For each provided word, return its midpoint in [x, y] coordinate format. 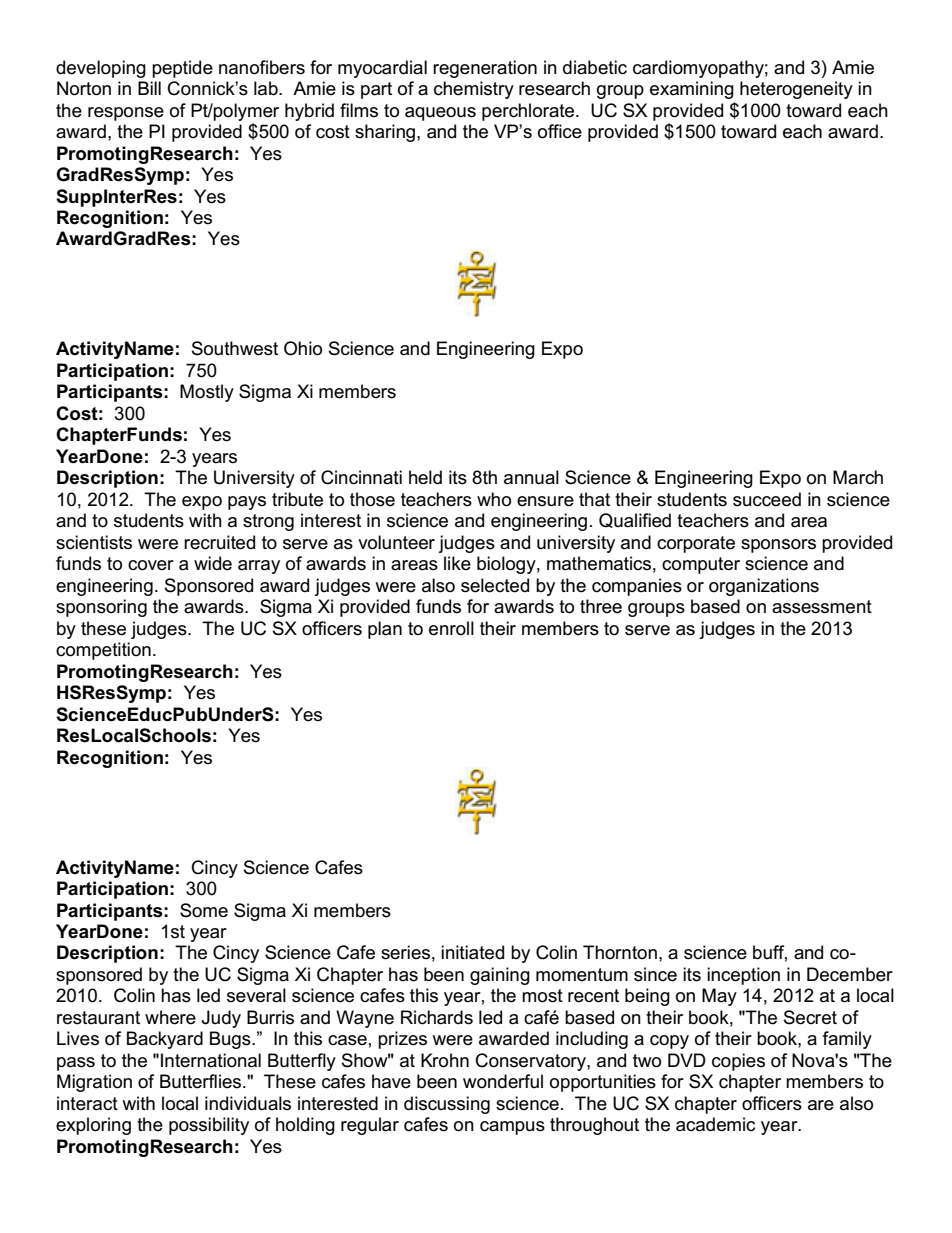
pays [247, 503]
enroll [451, 628]
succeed [767, 499]
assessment [822, 607]
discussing [447, 1105]
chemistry [474, 90]
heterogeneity [796, 90]
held [425, 477]
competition [103, 651]
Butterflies [202, 1081]
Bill [149, 88]
